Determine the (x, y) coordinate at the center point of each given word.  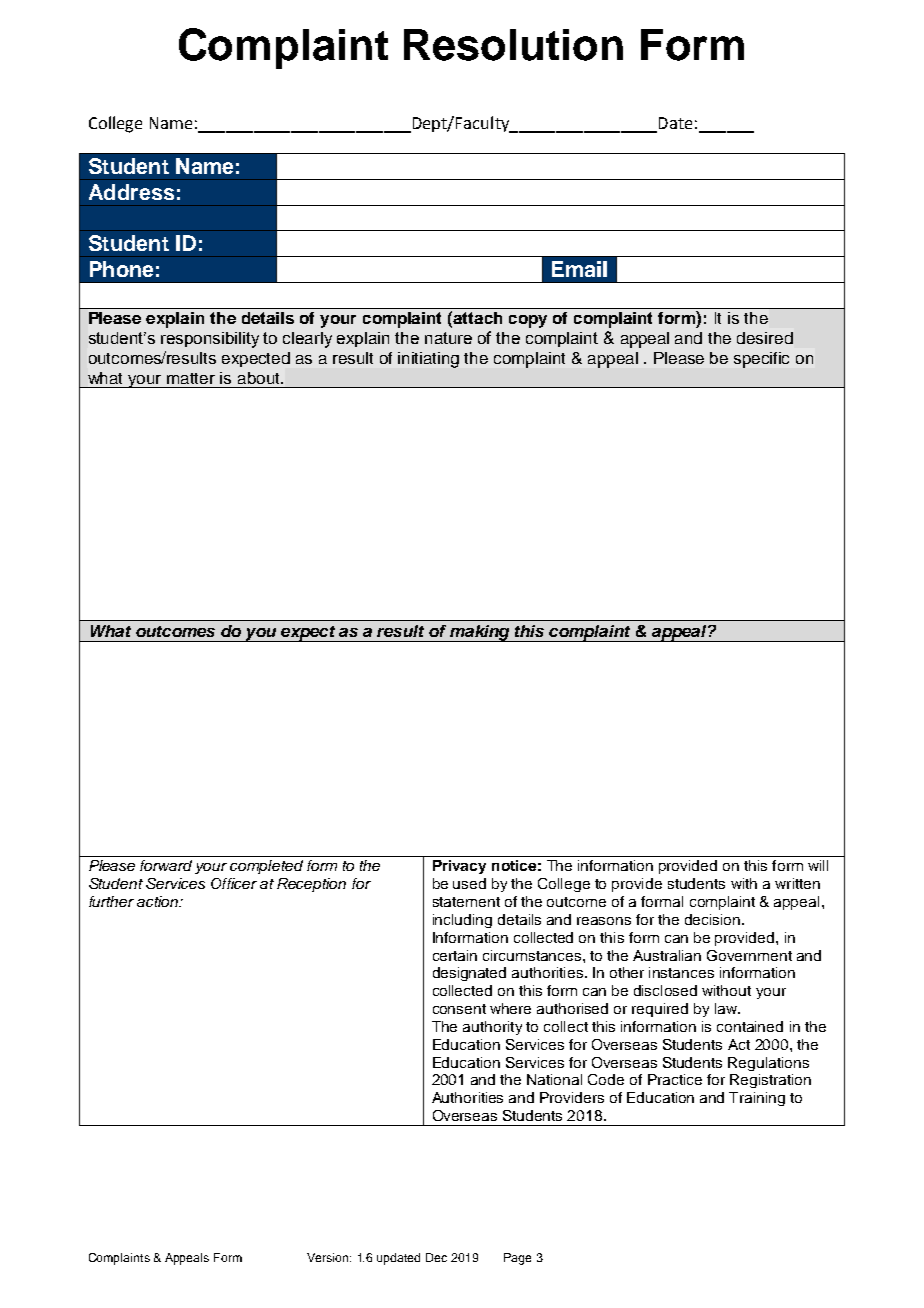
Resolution (513, 45)
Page (517, 1259)
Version (329, 1257)
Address (131, 192)
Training (757, 1099)
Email (579, 269)
